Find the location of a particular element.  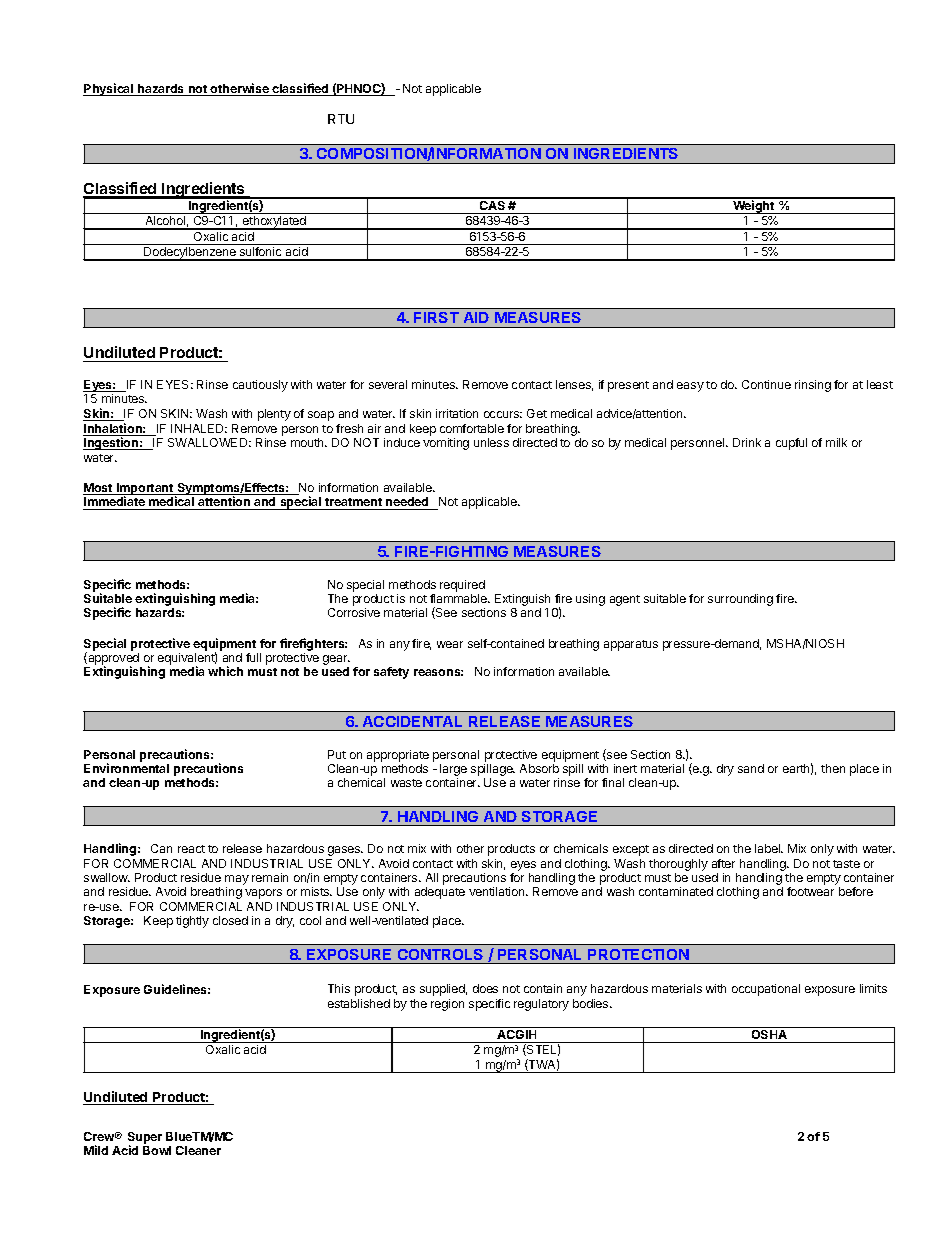

cupful is located at coordinates (791, 444).
